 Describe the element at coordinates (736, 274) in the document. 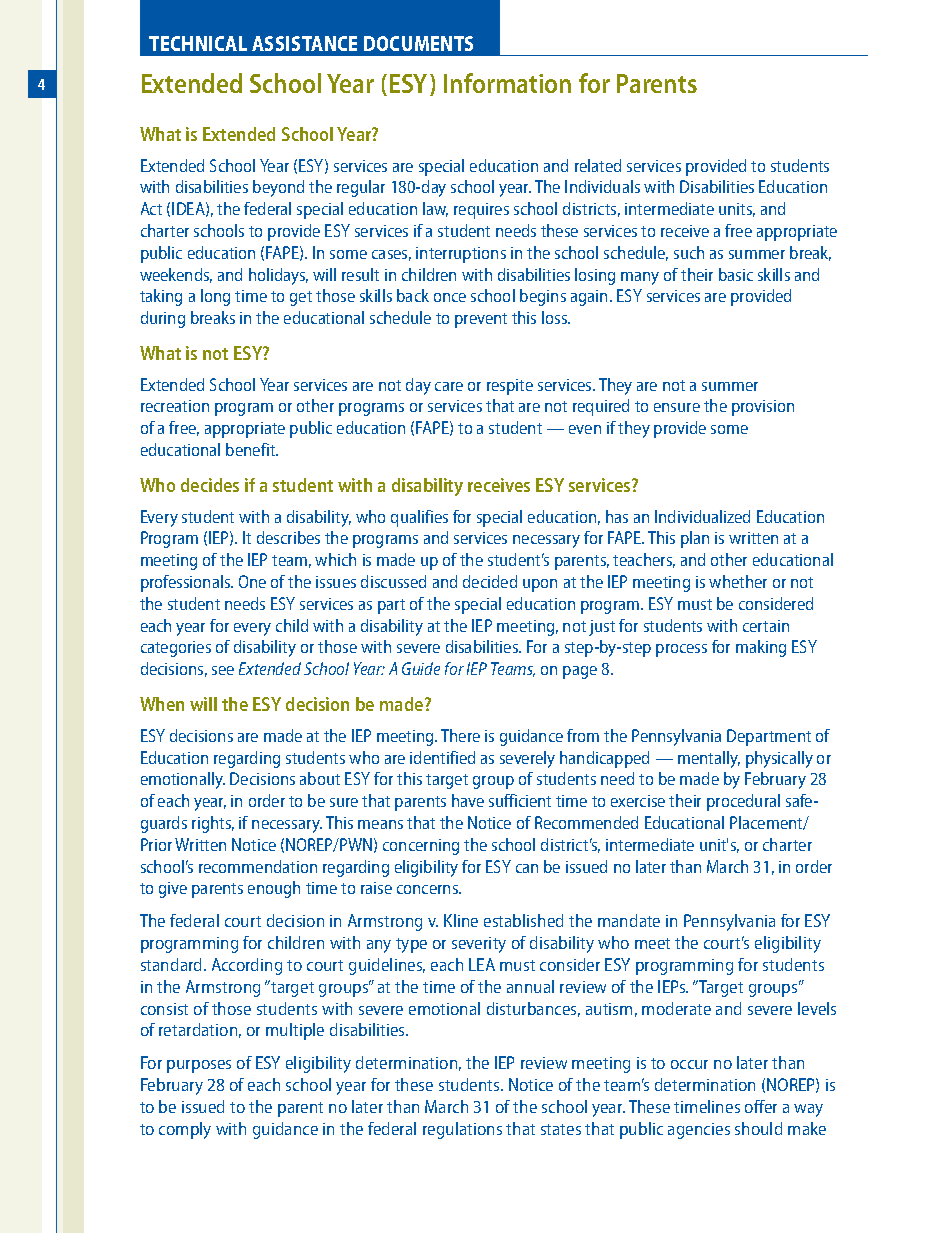

I see `basic` at that location.
